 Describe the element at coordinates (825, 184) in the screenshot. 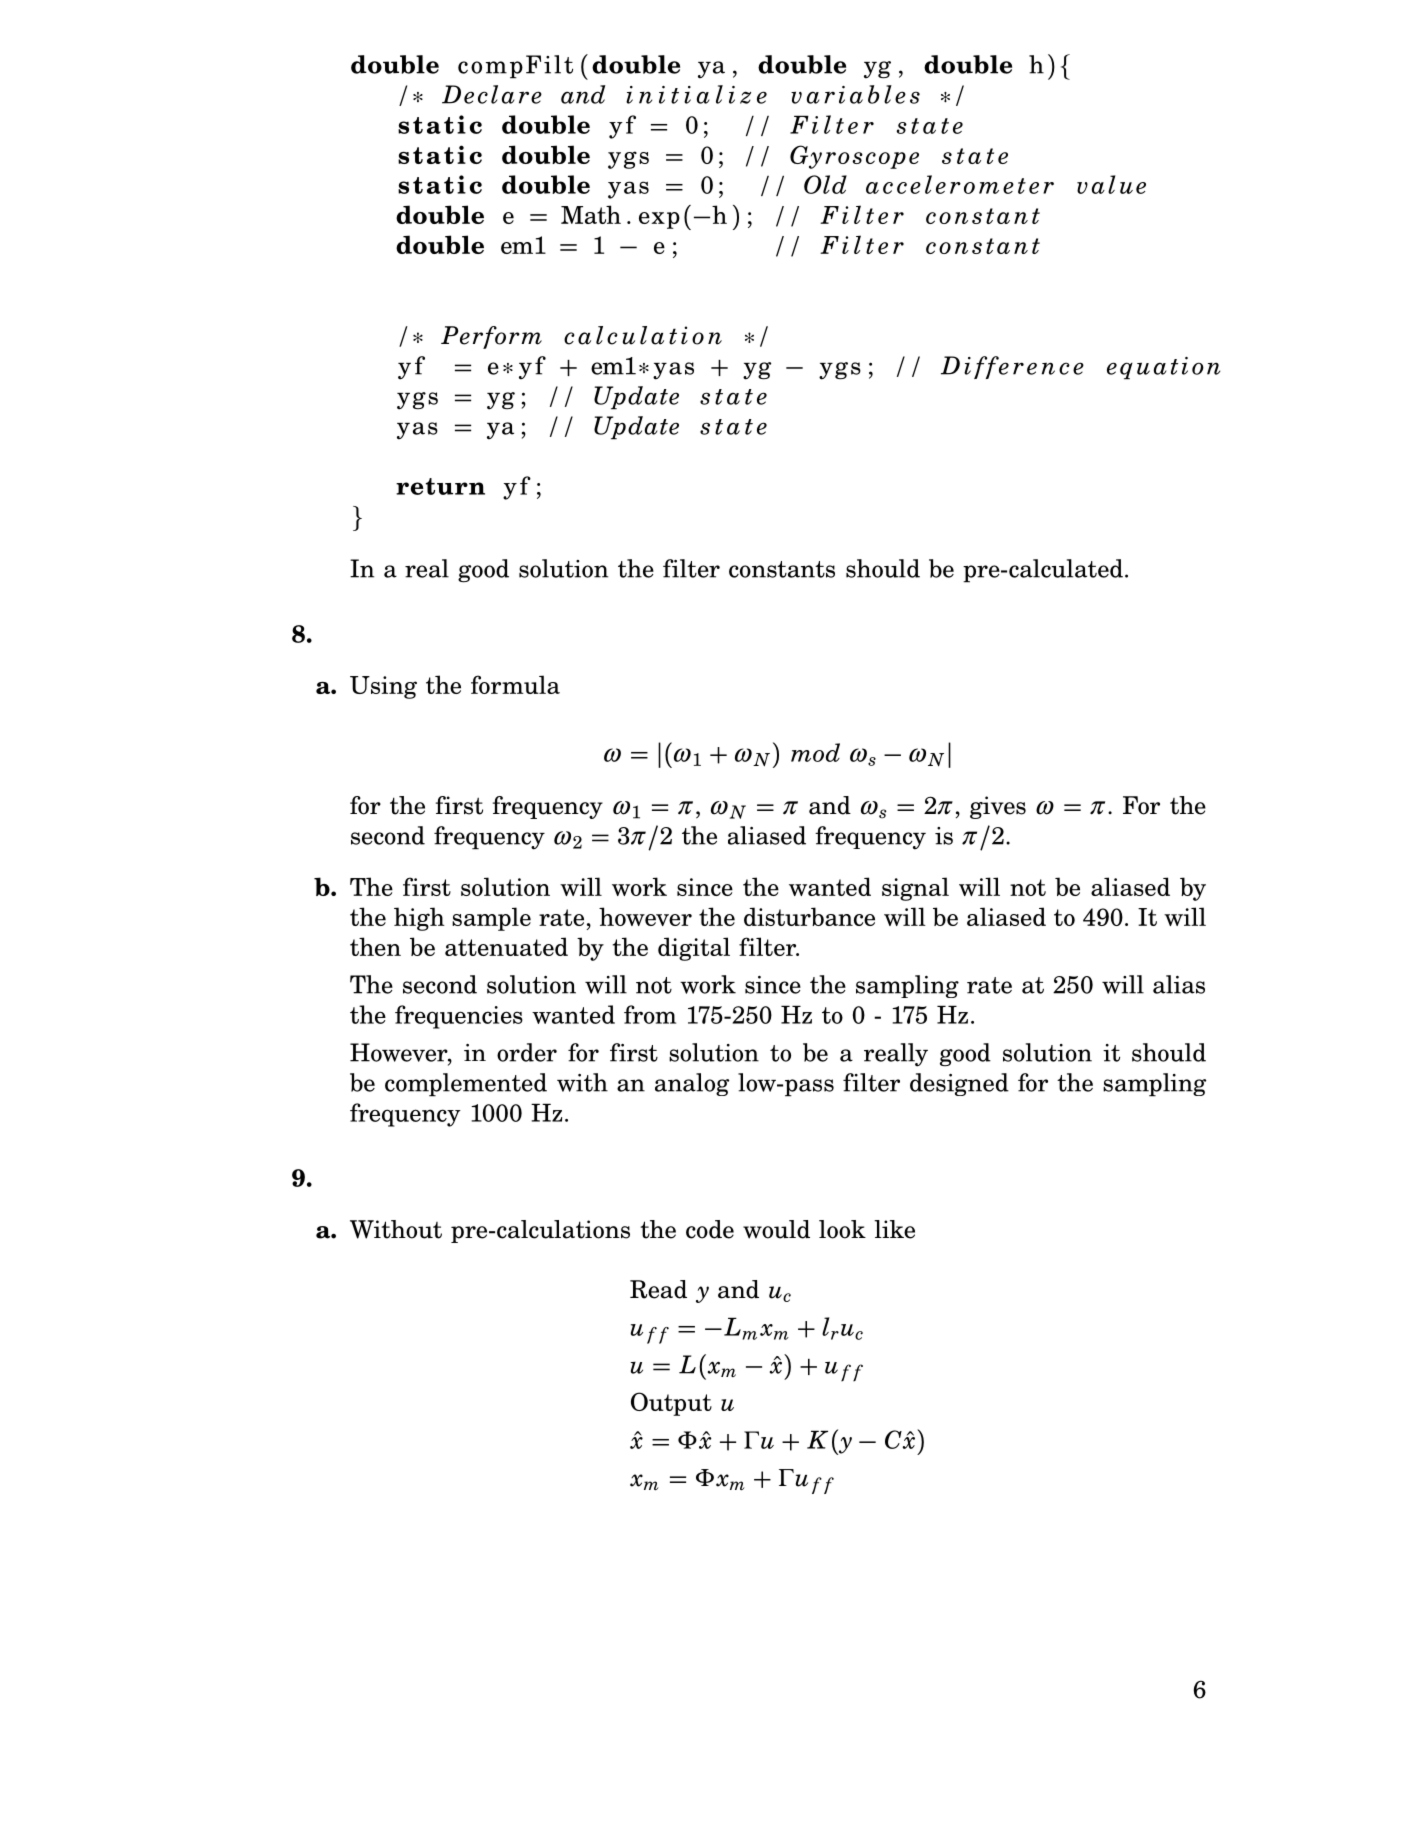

I see `Old` at that location.
